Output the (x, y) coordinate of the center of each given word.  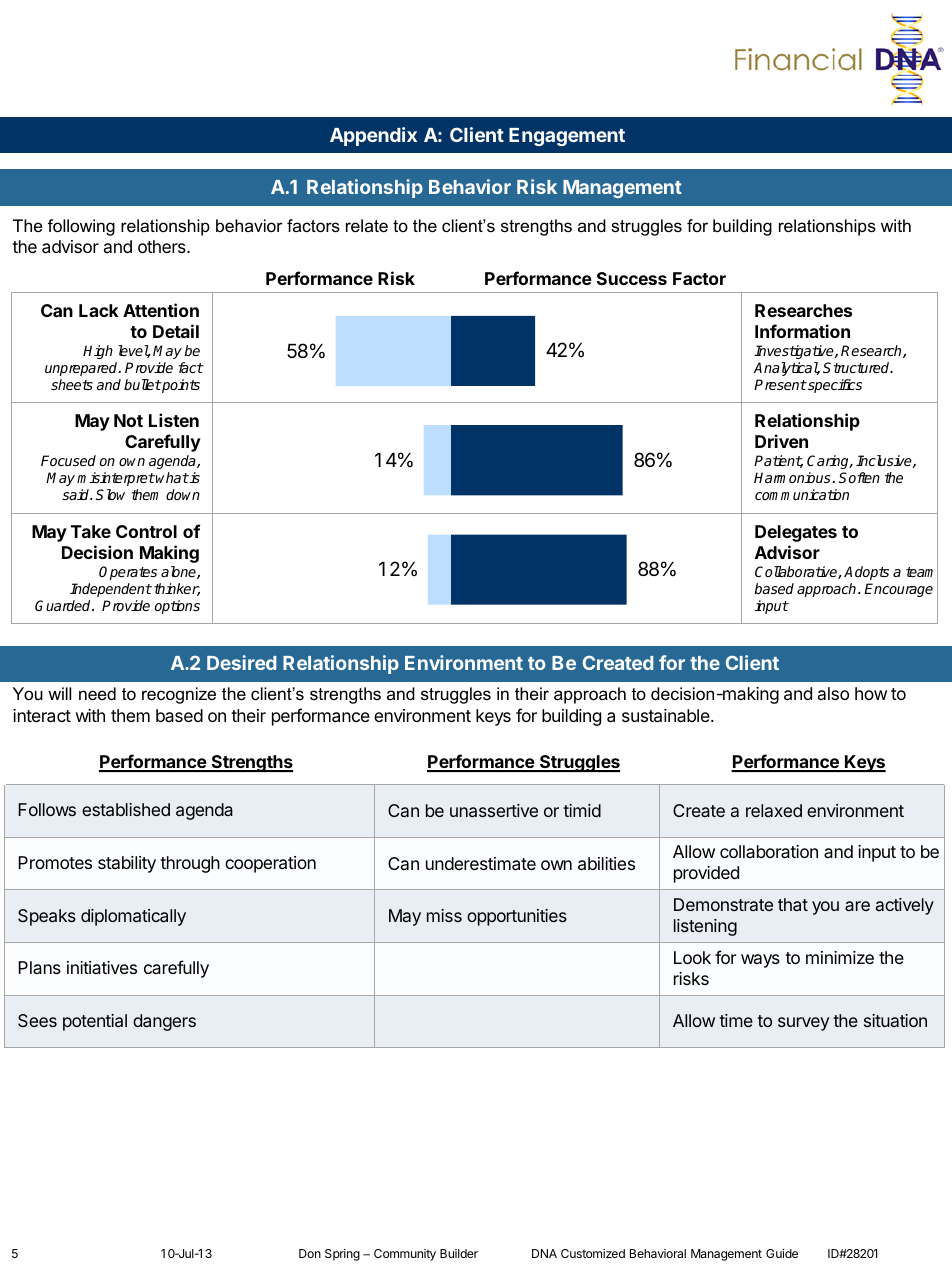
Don (310, 1253)
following (81, 227)
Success (632, 278)
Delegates (796, 533)
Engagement (567, 137)
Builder (459, 1253)
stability (127, 864)
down (183, 494)
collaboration (769, 851)
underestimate (481, 864)
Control (146, 531)
